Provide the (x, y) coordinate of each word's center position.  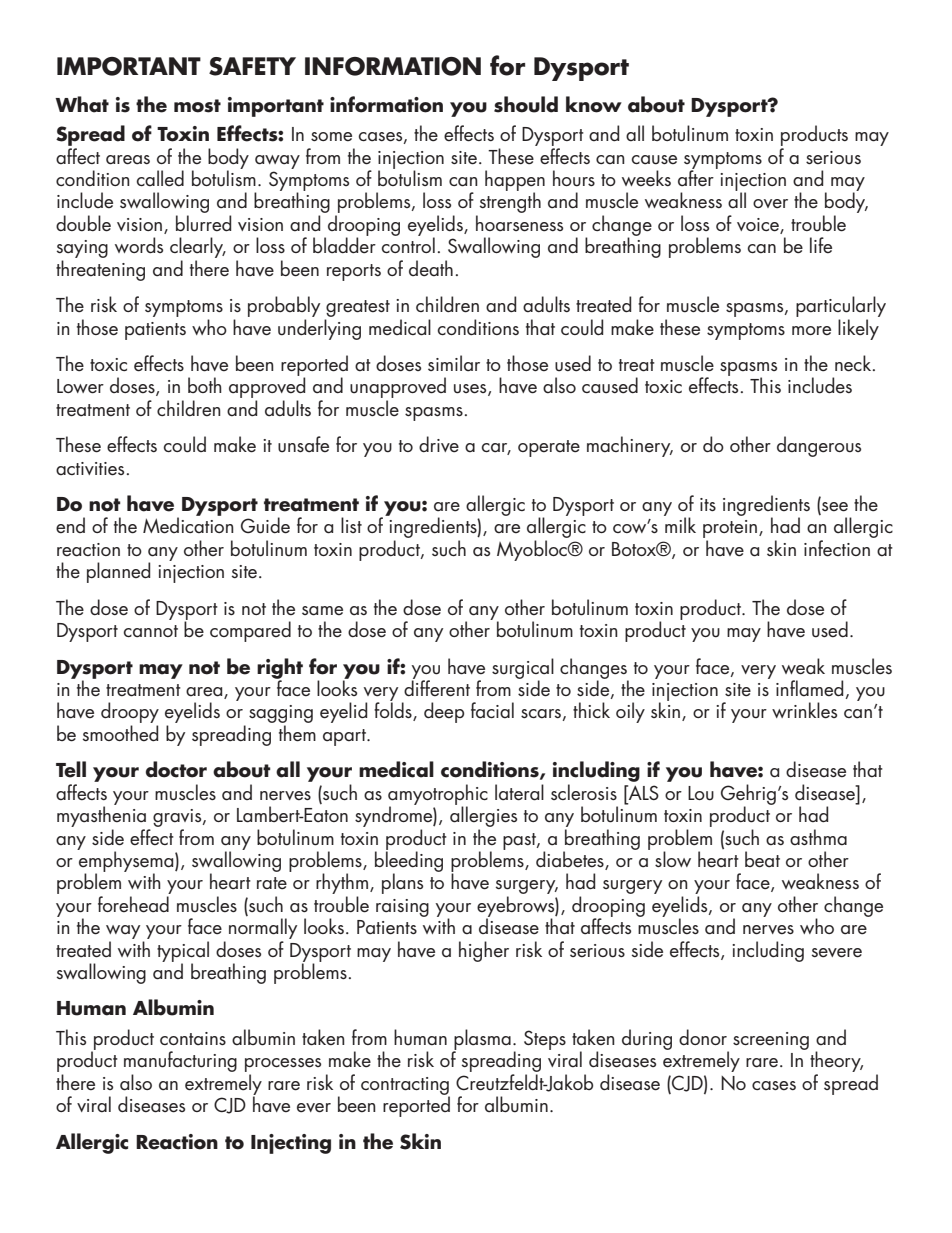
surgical (523, 669)
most (197, 106)
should (526, 104)
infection (837, 548)
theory (836, 1063)
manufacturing (180, 1063)
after (696, 177)
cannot (151, 631)
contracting (405, 1087)
